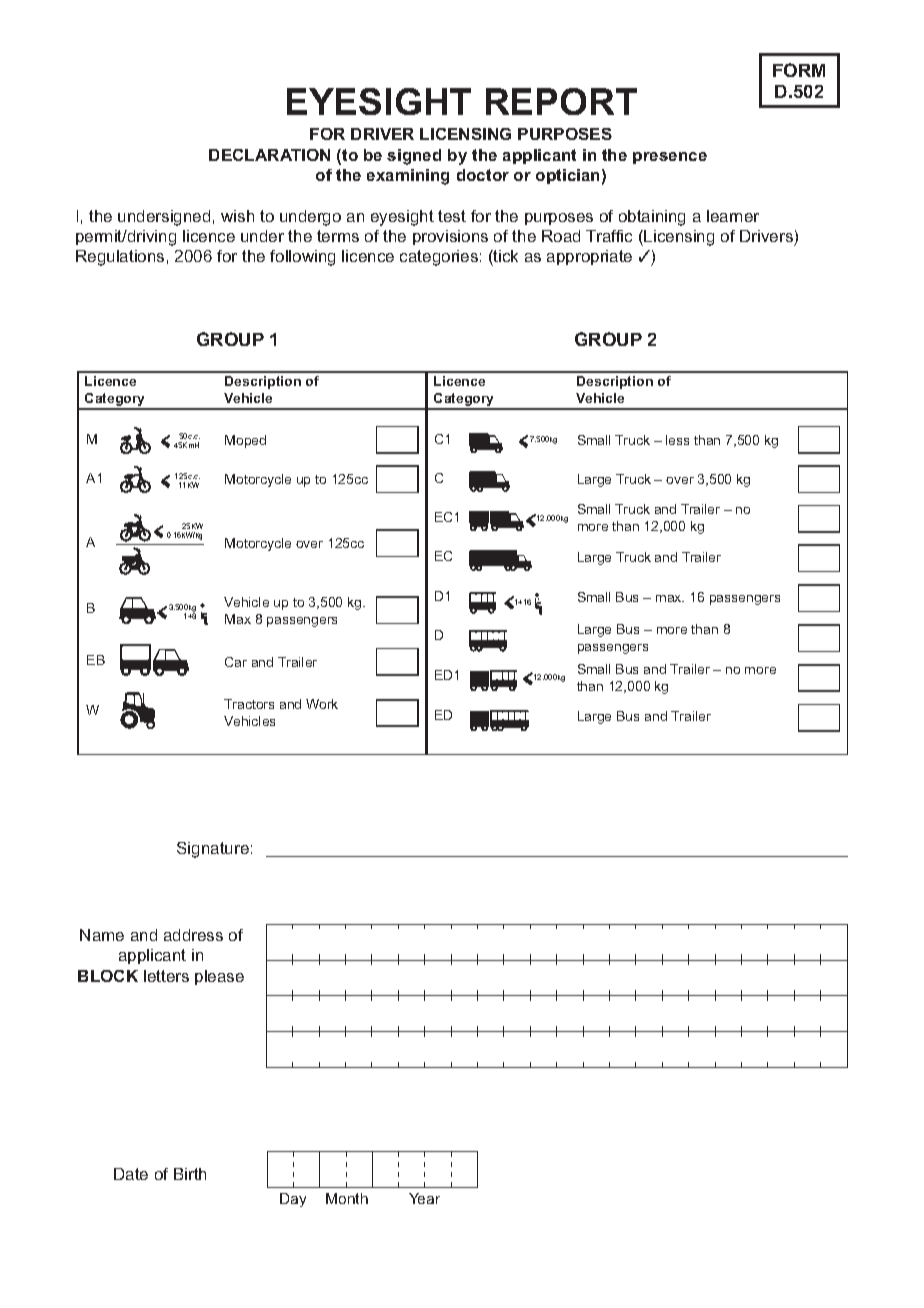 The image size is (924, 1308). I want to click on Birth, so click(190, 1174).
